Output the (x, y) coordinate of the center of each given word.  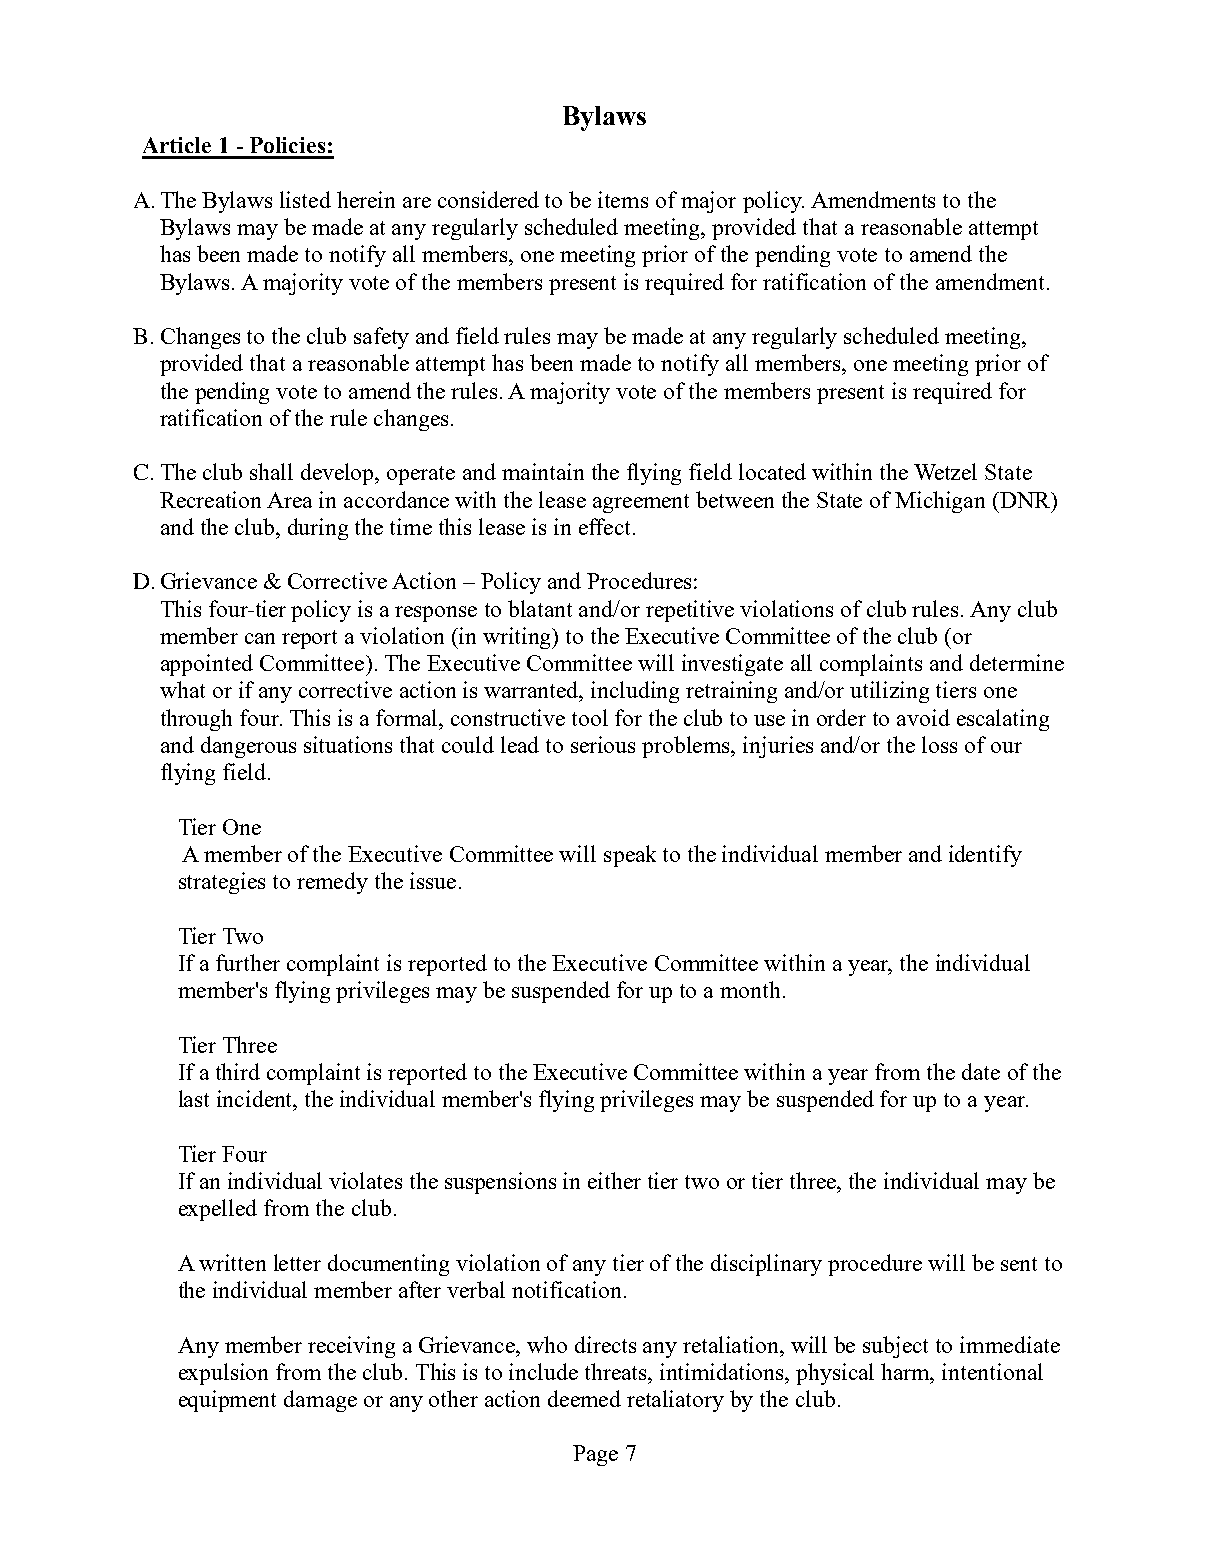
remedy (332, 883)
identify (985, 856)
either (614, 1180)
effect (606, 526)
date (981, 1071)
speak (630, 856)
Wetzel (945, 471)
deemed (584, 1398)
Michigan (940, 502)
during (318, 529)
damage (320, 1401)
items (623, 199)
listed (305, 199)
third (238, 1071)
